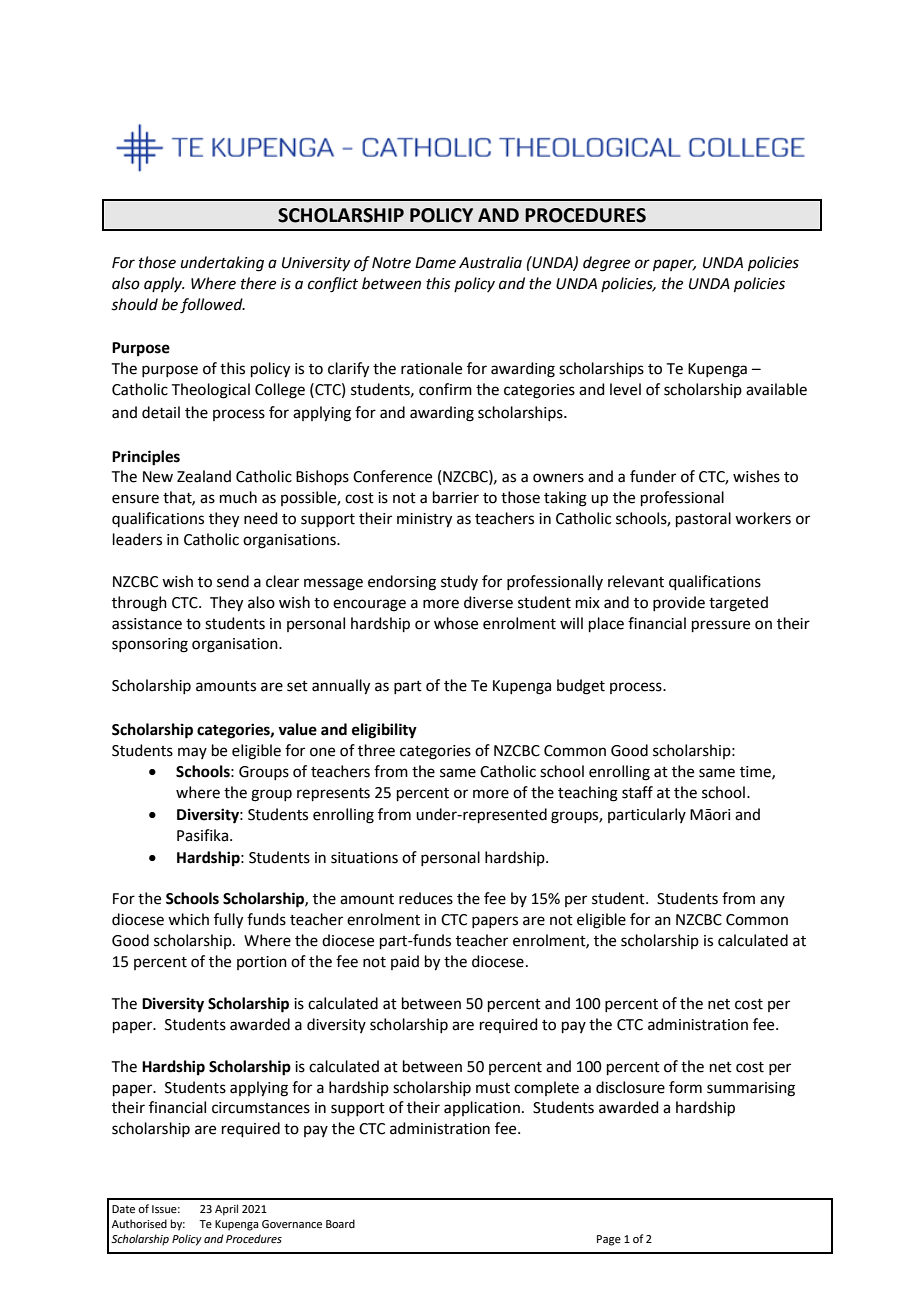 The width and height of the screenshot is (924, 1309). I want to click on pastoral, so click(703, 519).
